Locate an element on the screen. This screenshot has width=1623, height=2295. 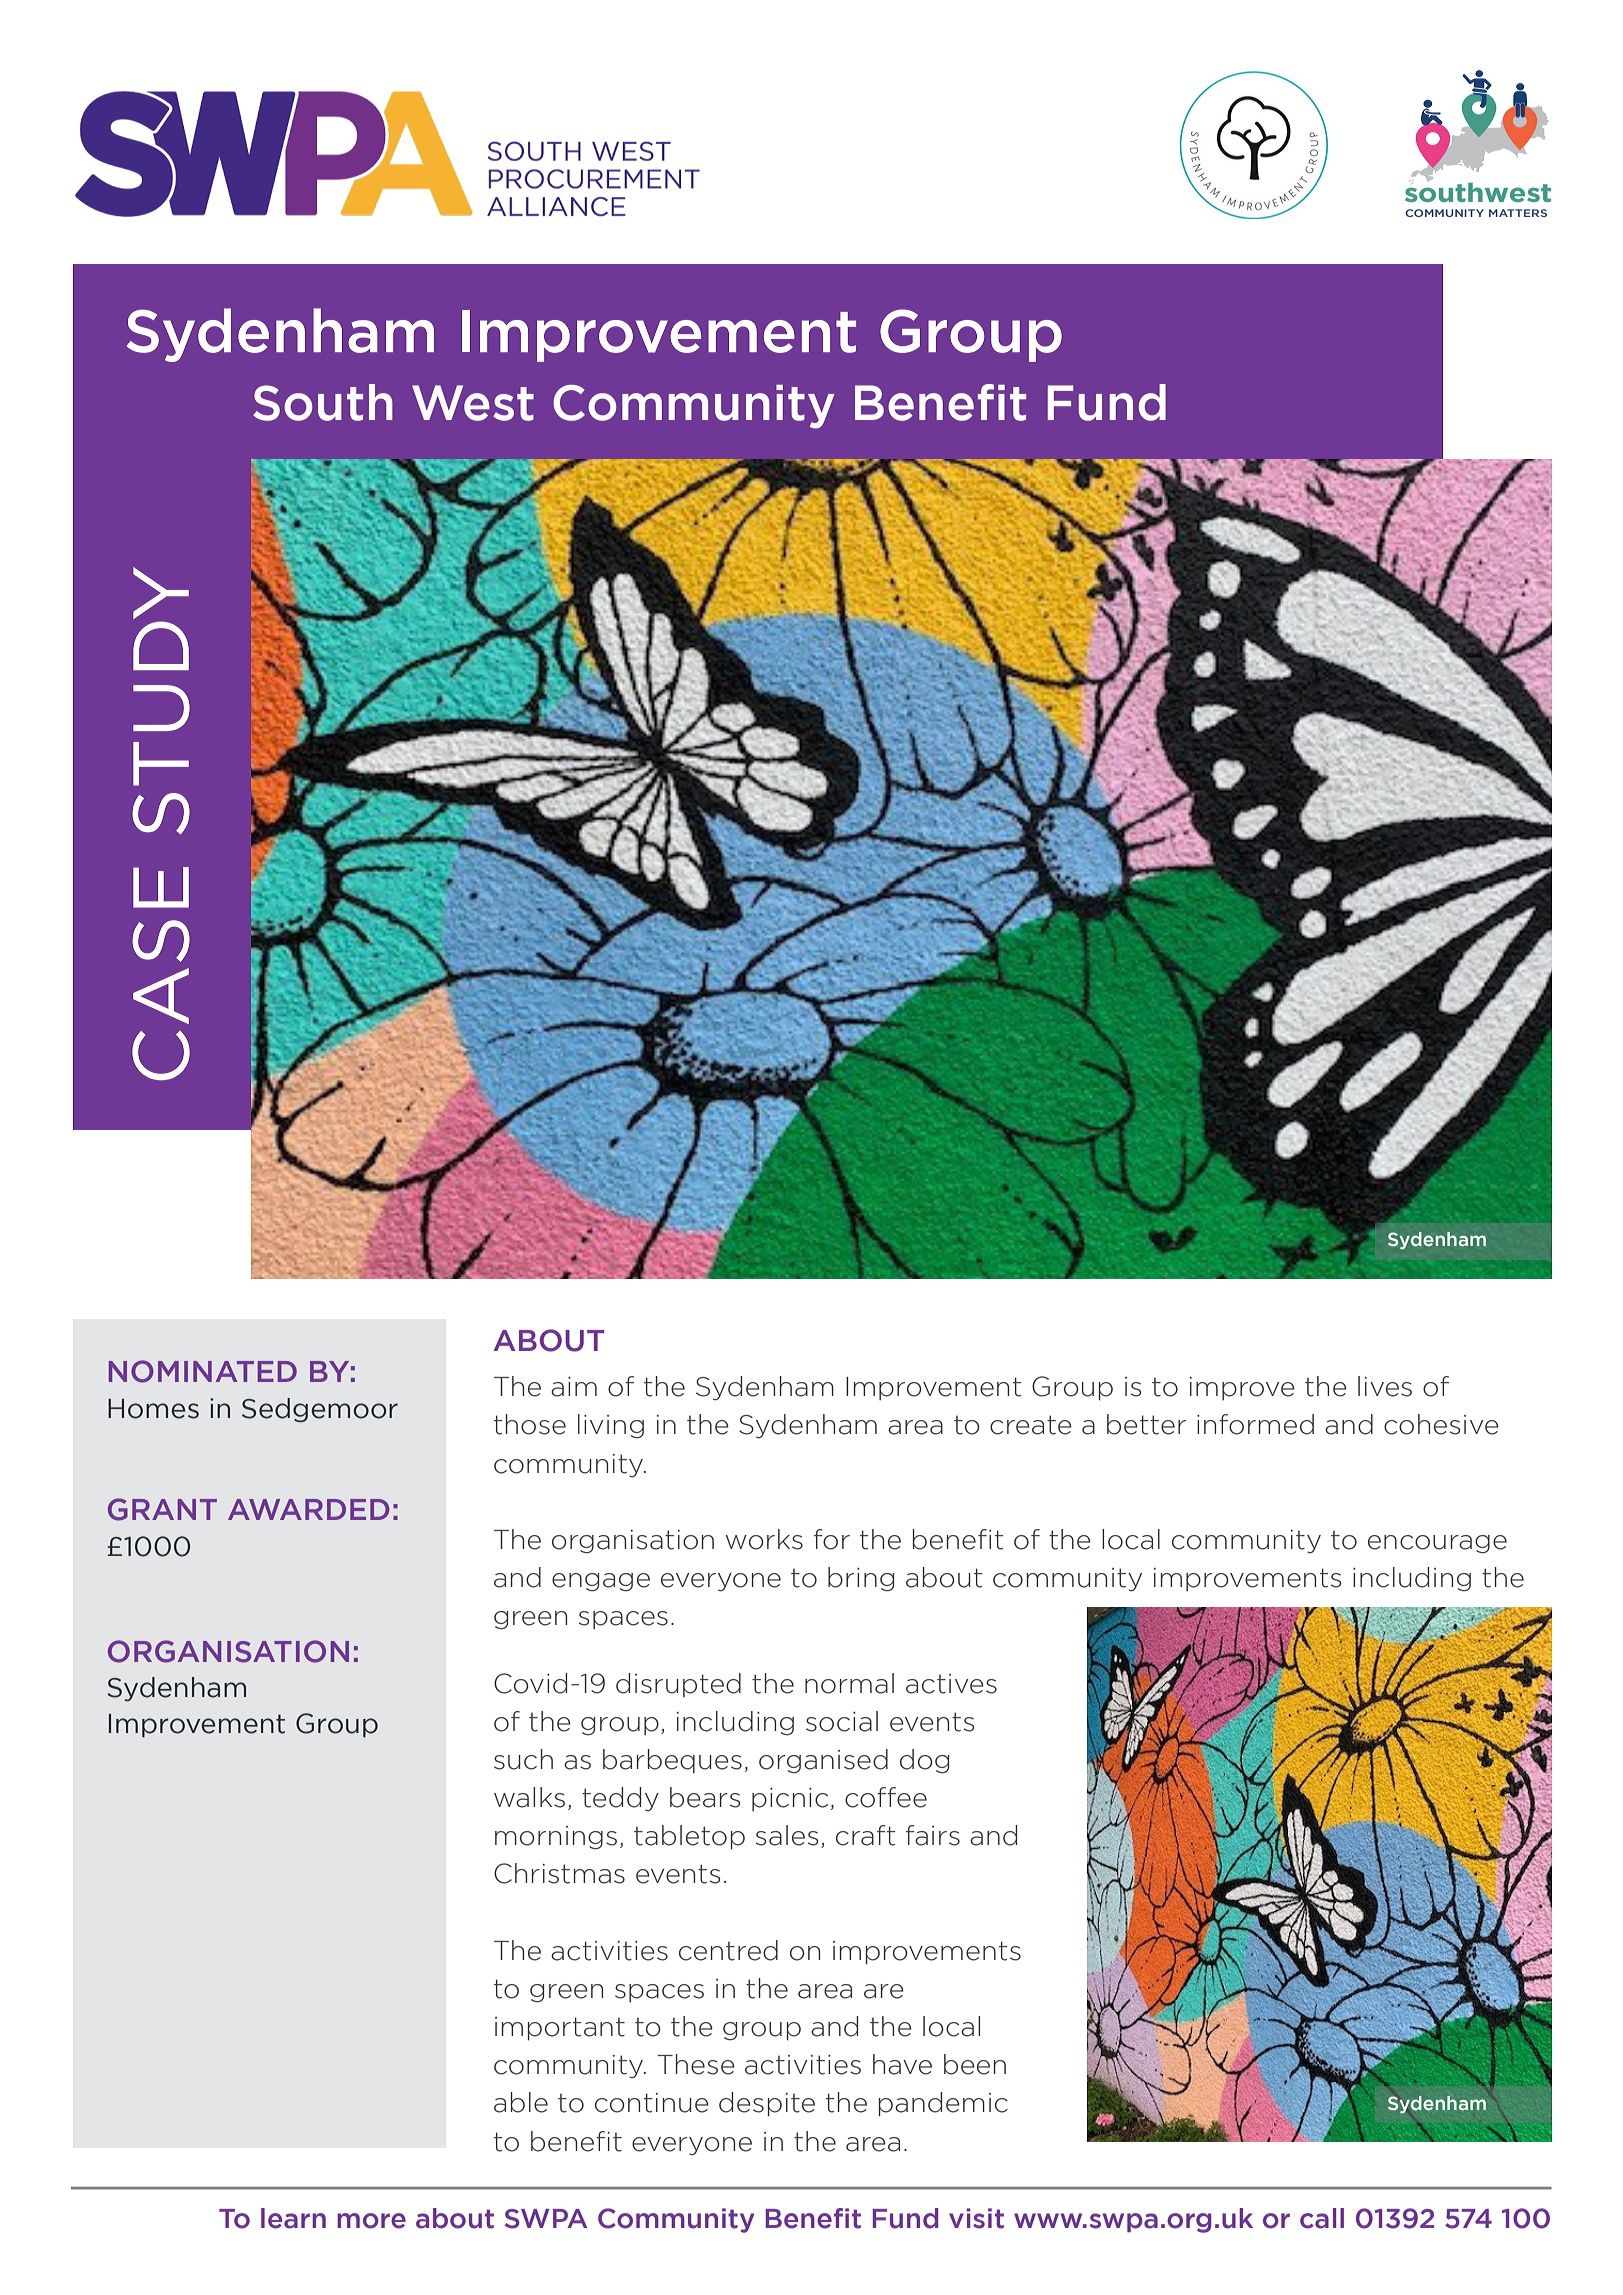
aim is located at coordinates (574, 1387).
